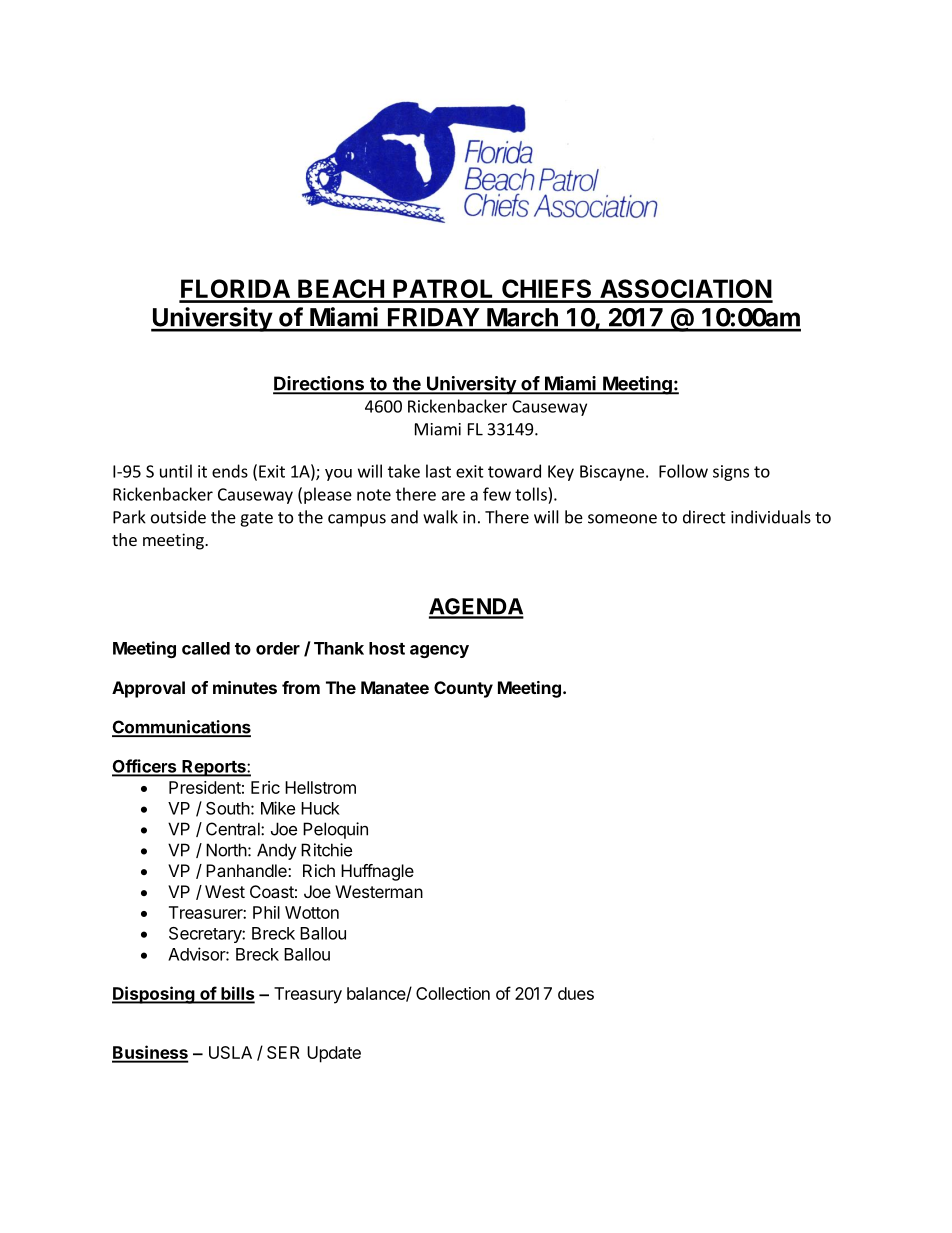 This image has height=1233, width=952. What do you see at coordinates (453, 993) in the image?
I see `Collection` at bounding box center [453, 993].
